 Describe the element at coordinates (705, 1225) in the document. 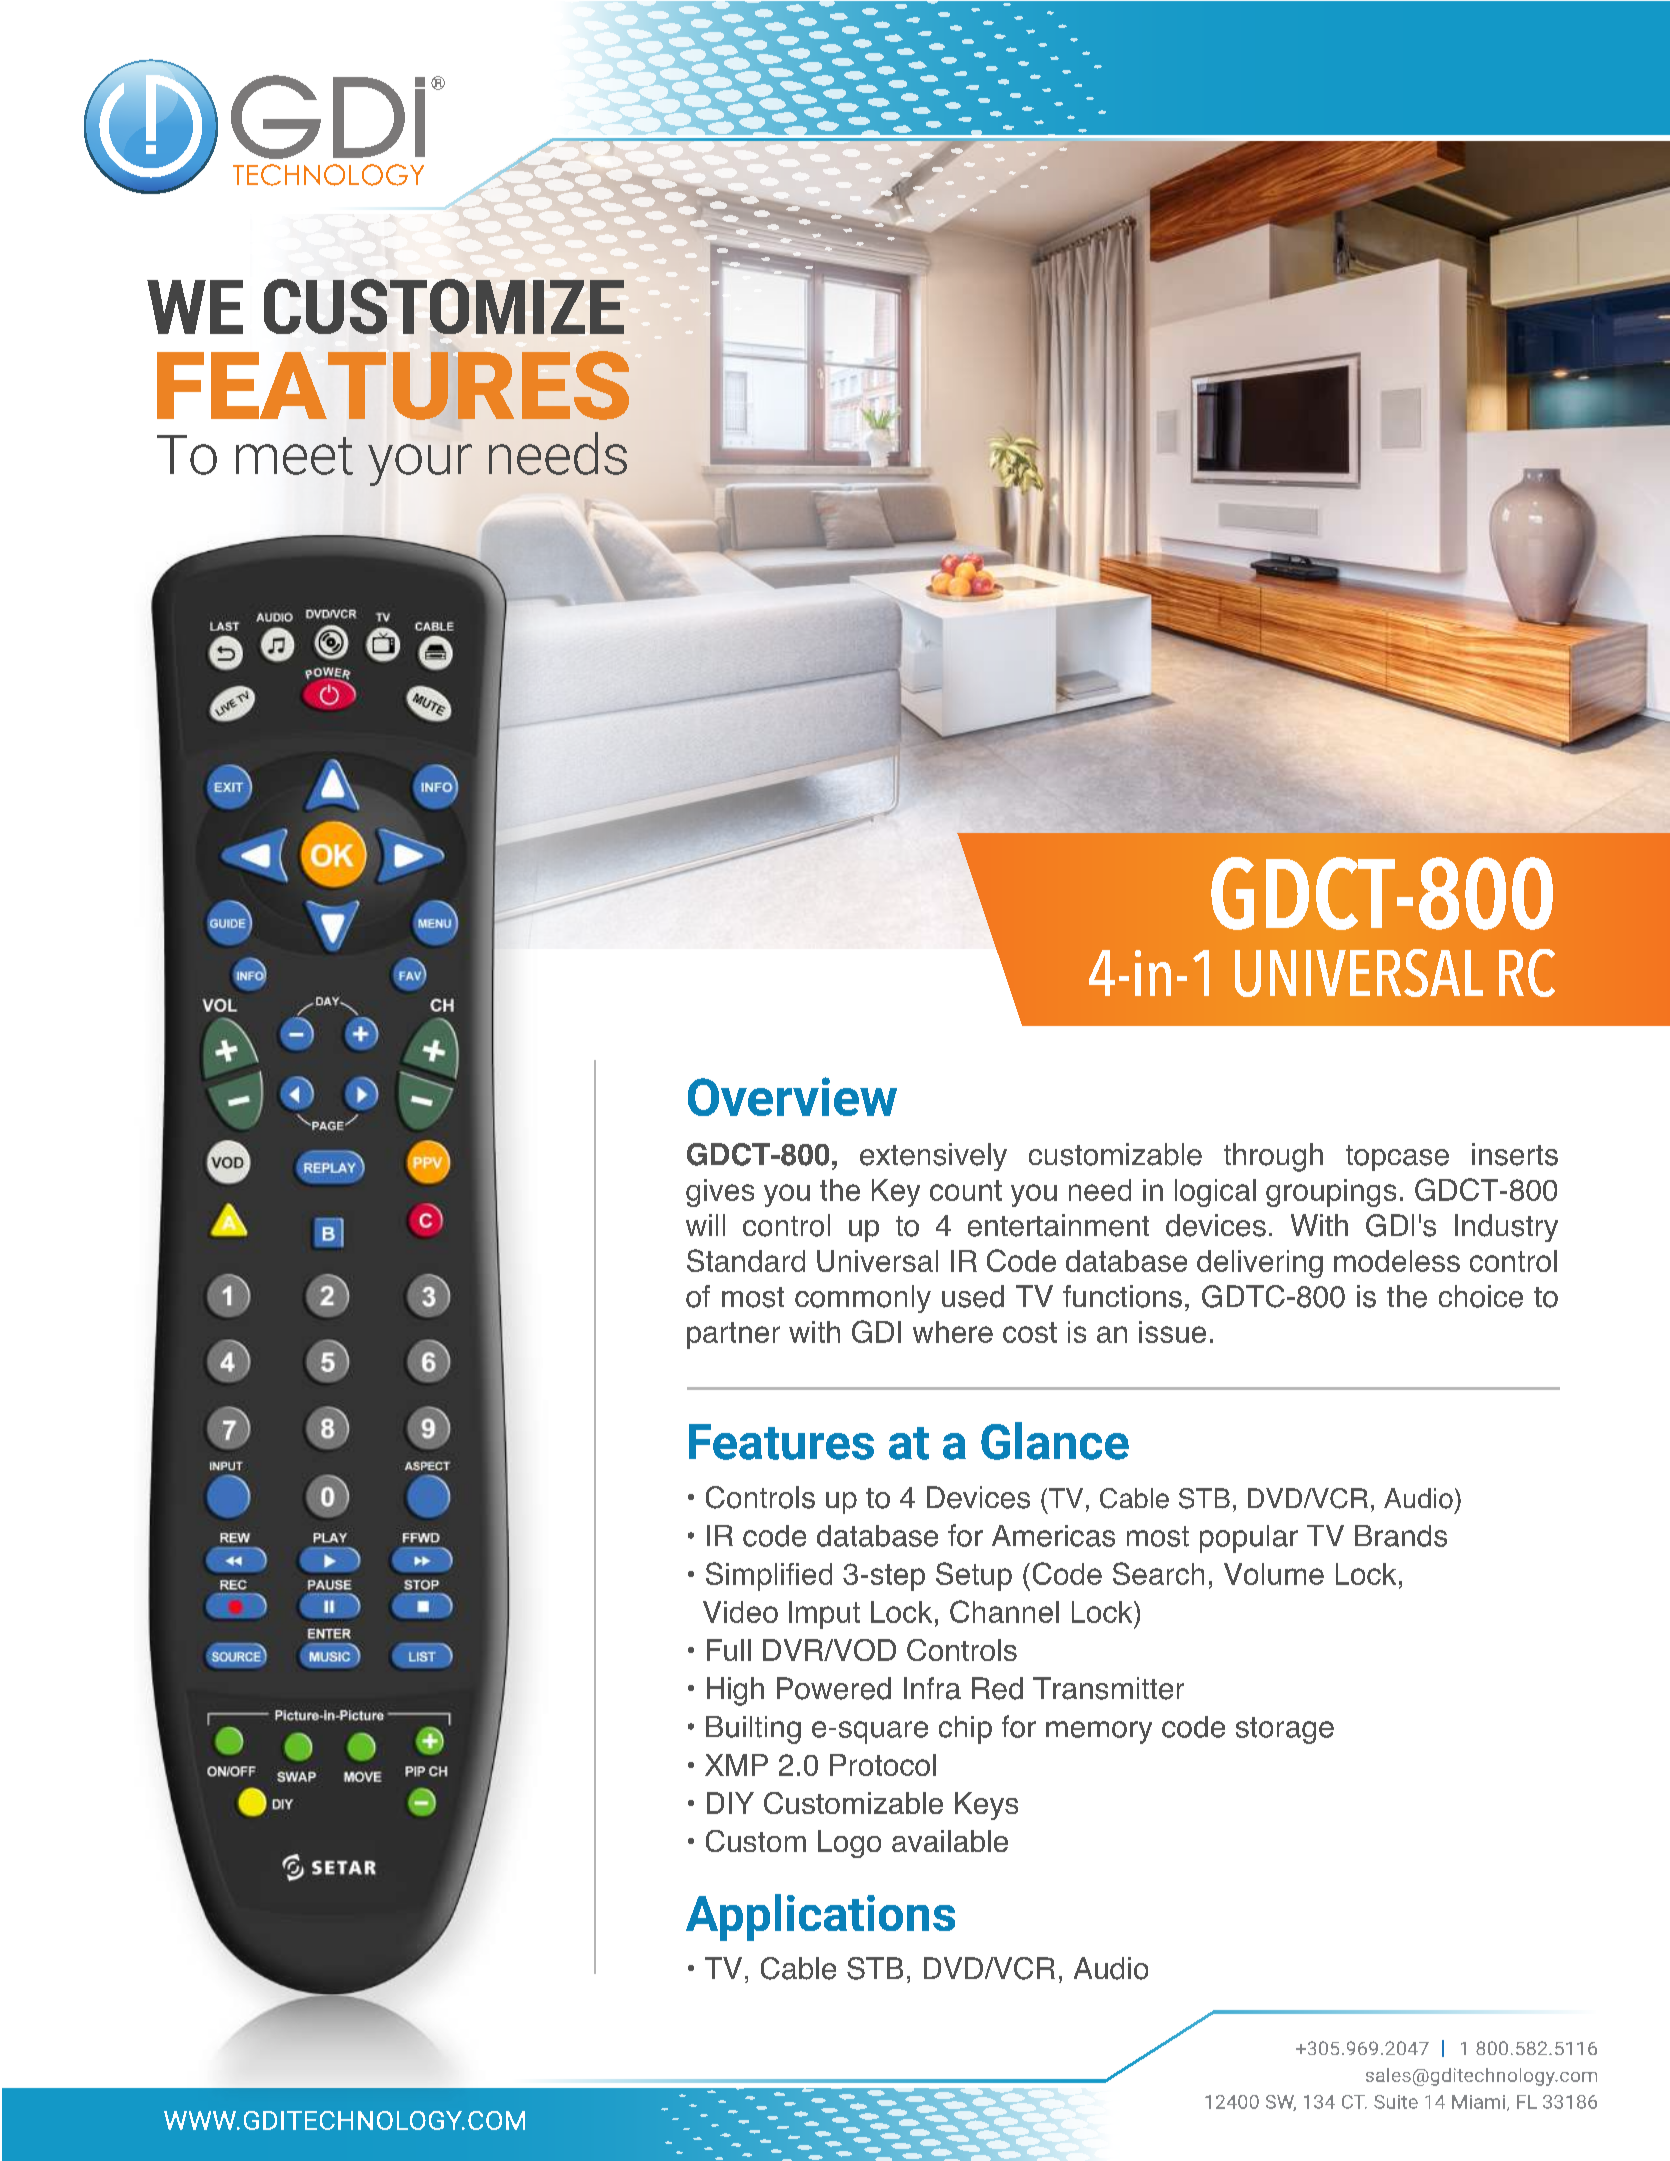

I see `will` at that location.
